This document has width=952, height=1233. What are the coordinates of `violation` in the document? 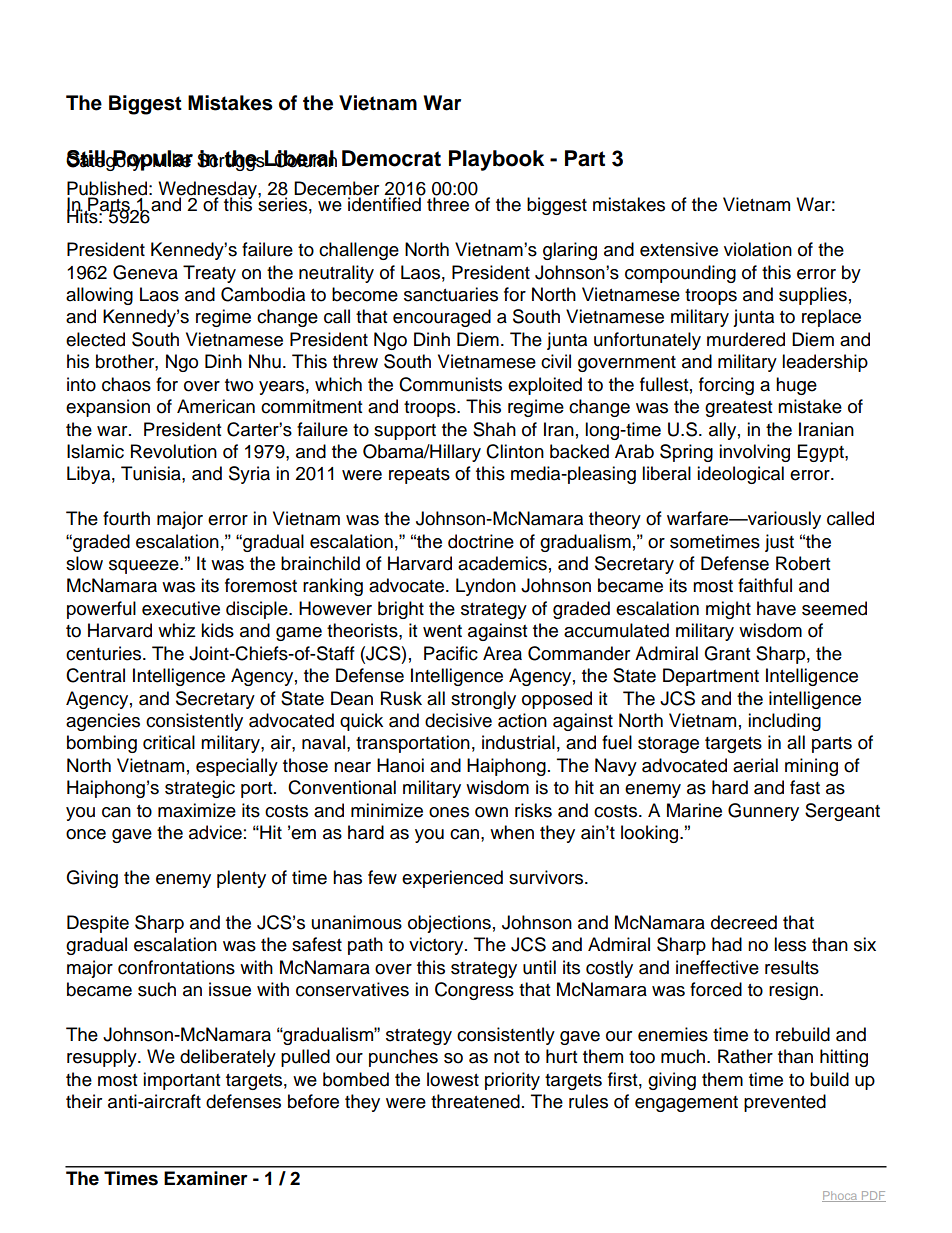 It's located at (758, 249).
